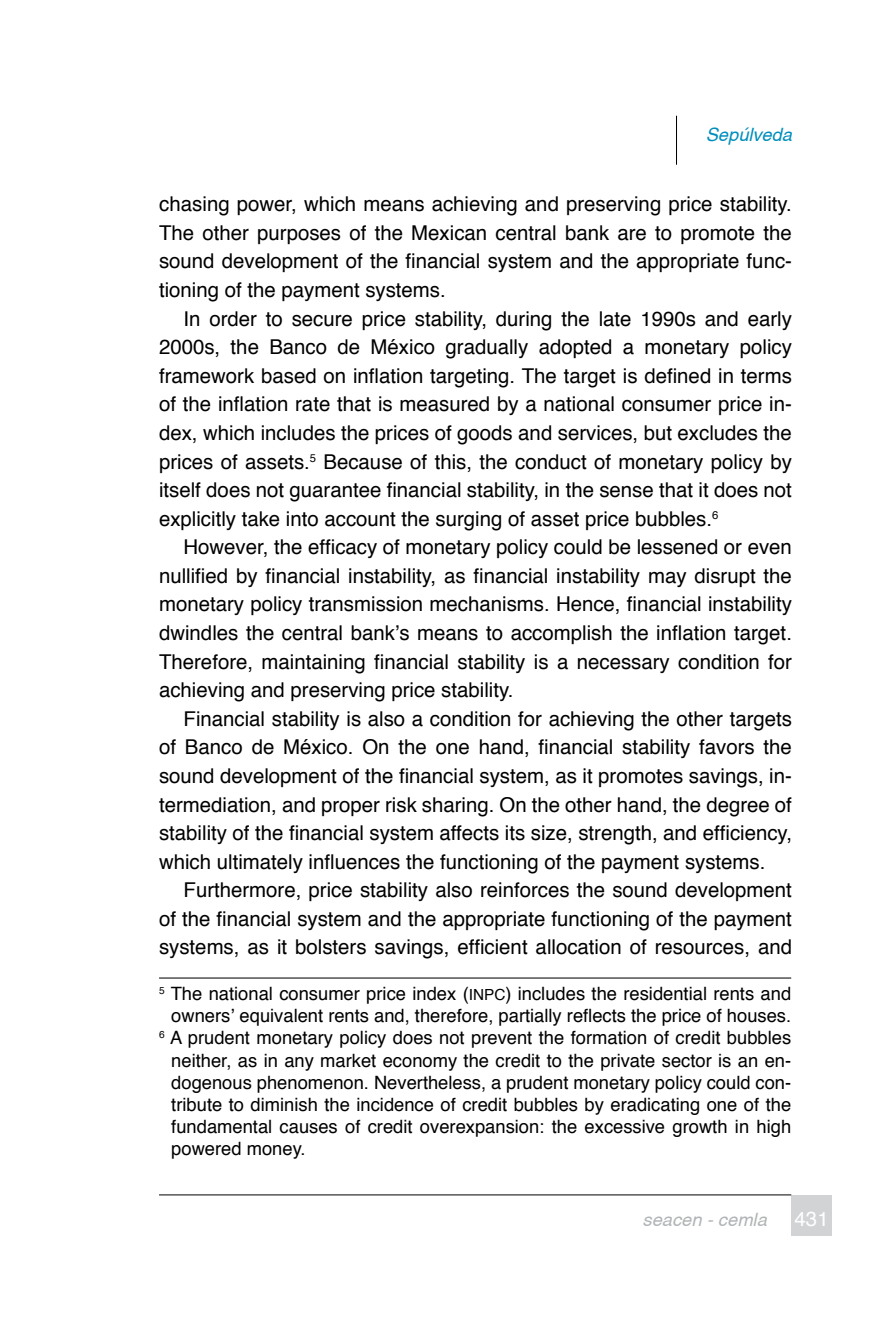 The image size is (896, 1331). I want to click on excludes, so click(718, 433).
